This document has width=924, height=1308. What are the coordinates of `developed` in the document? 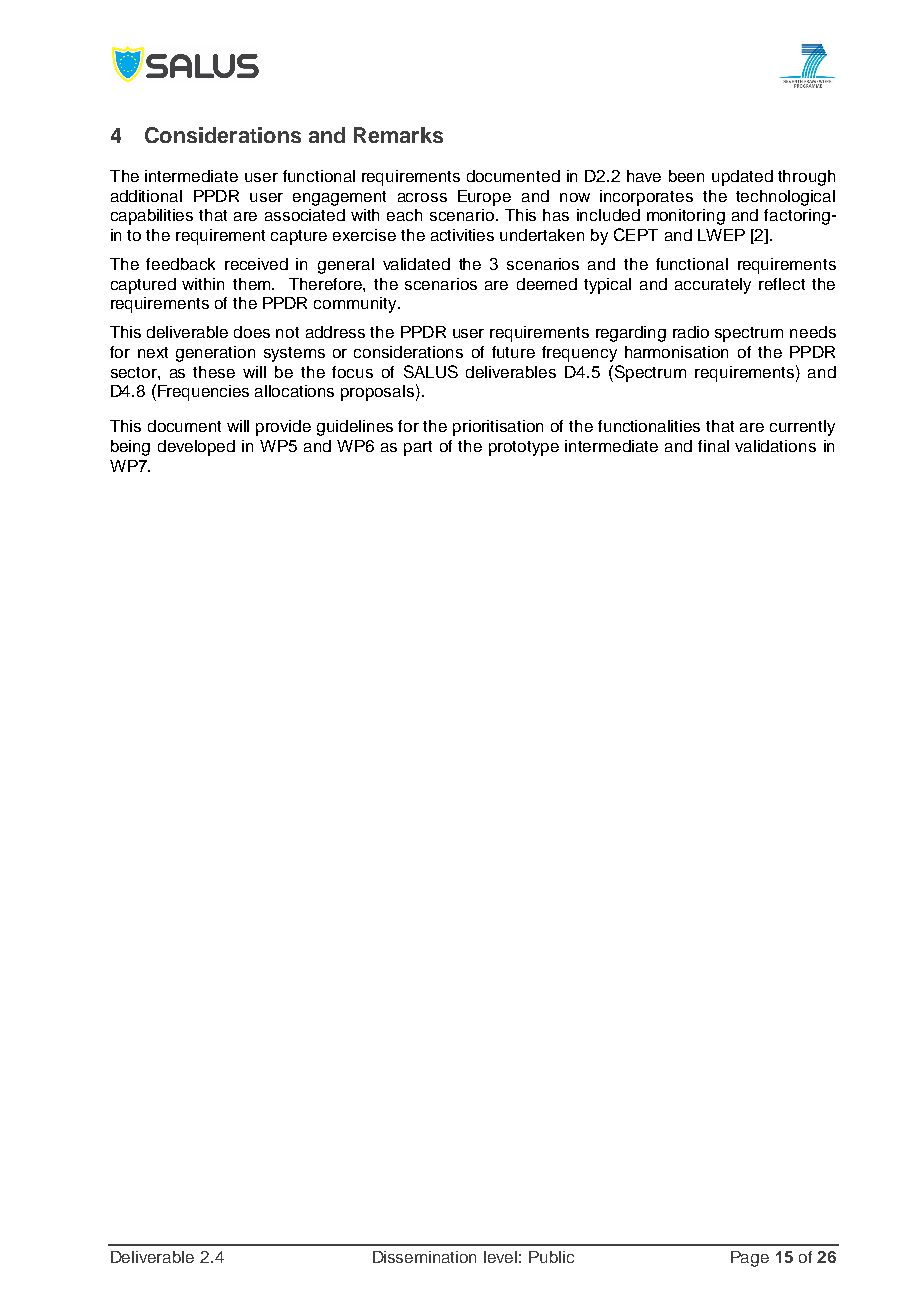 It's located at (196, 448).
